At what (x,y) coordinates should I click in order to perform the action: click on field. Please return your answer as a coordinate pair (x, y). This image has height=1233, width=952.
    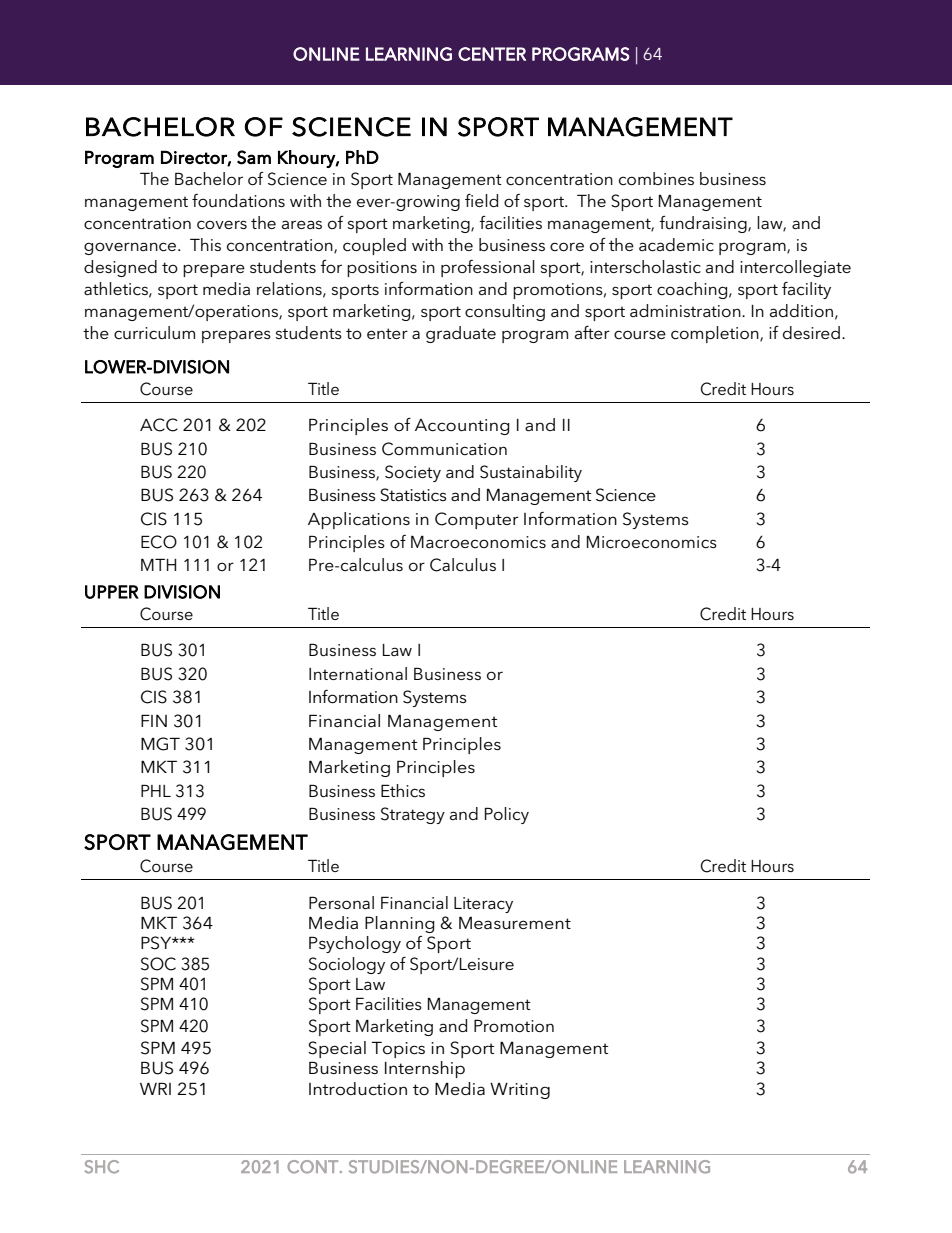
    Looking at the image, I should click on (481, 200).
